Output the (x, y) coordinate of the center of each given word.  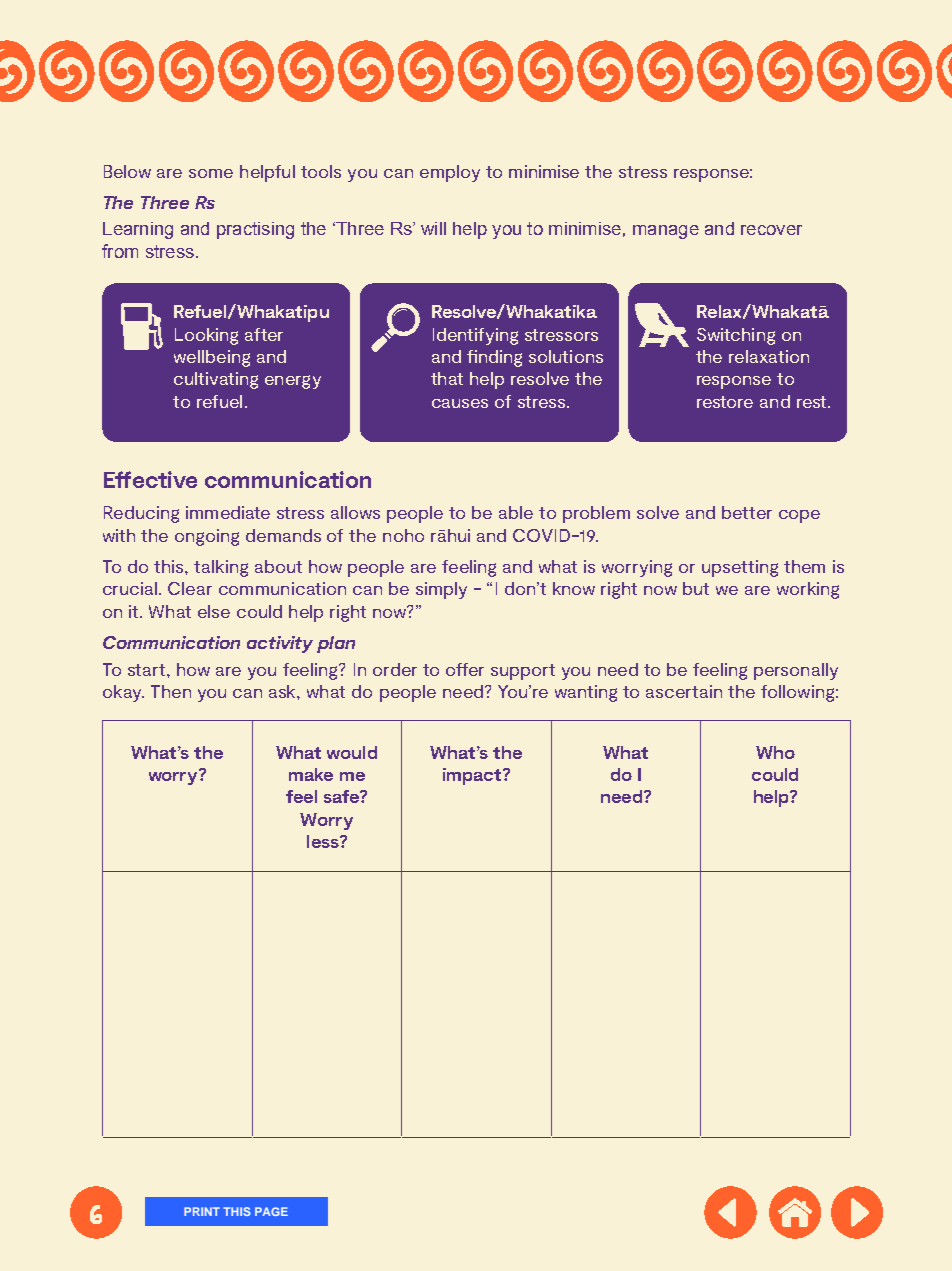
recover (771, 230)
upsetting (740, 568)
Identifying (475, 336)
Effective (150, 479)
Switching (736, 336)
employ (450, 173)
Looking (206, 336)
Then (171, 691)
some (211, 173)
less (324, 841)
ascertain (684, 691)
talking (221, 568)
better (747, 512)
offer (465, 669)
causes (460, 403)
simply (441, 590)
